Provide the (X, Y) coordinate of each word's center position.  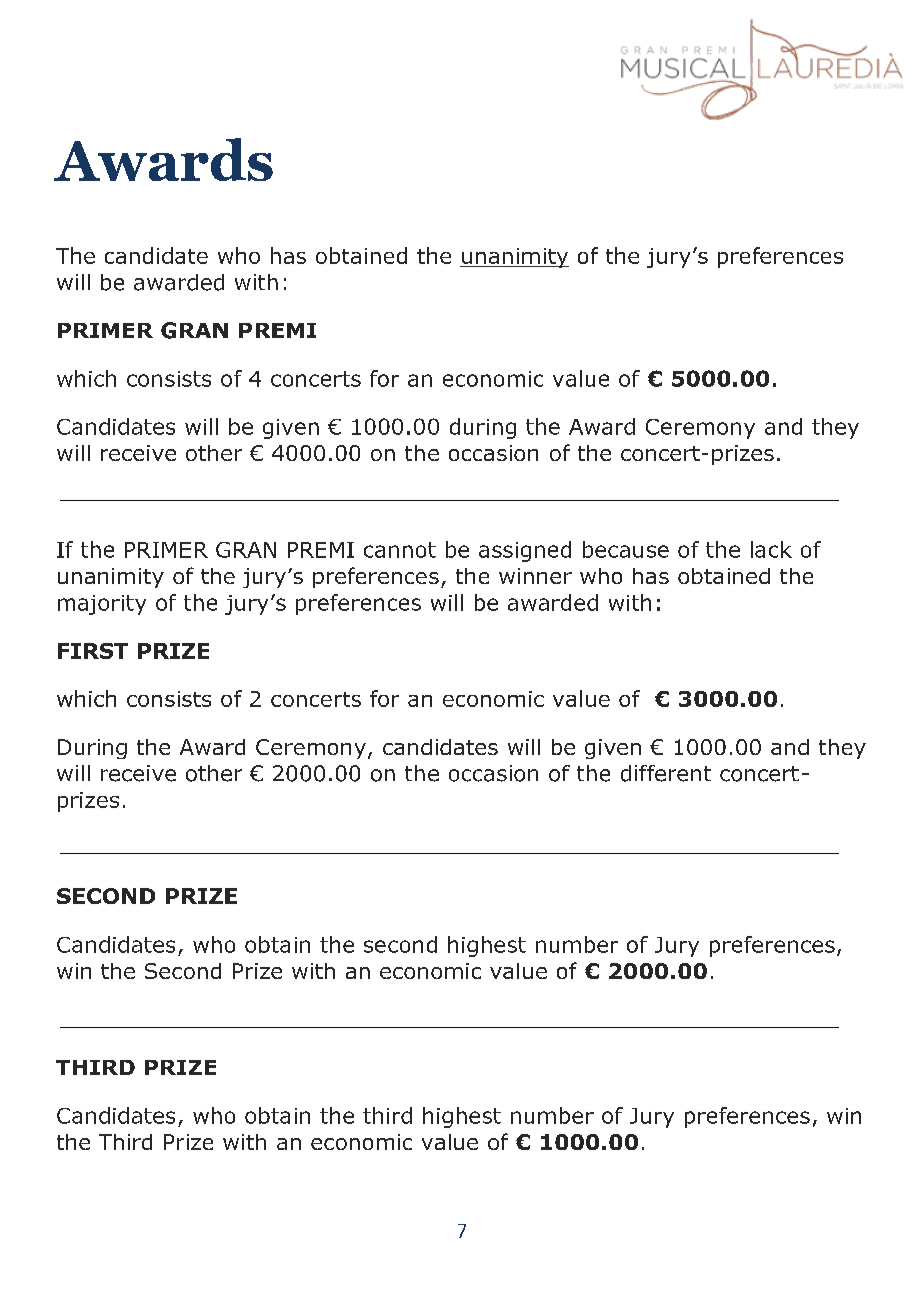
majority (102, 605)
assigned (525, 551)
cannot (400, 550)
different (666, 773)
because (626, 549)
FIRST (93, 651)
